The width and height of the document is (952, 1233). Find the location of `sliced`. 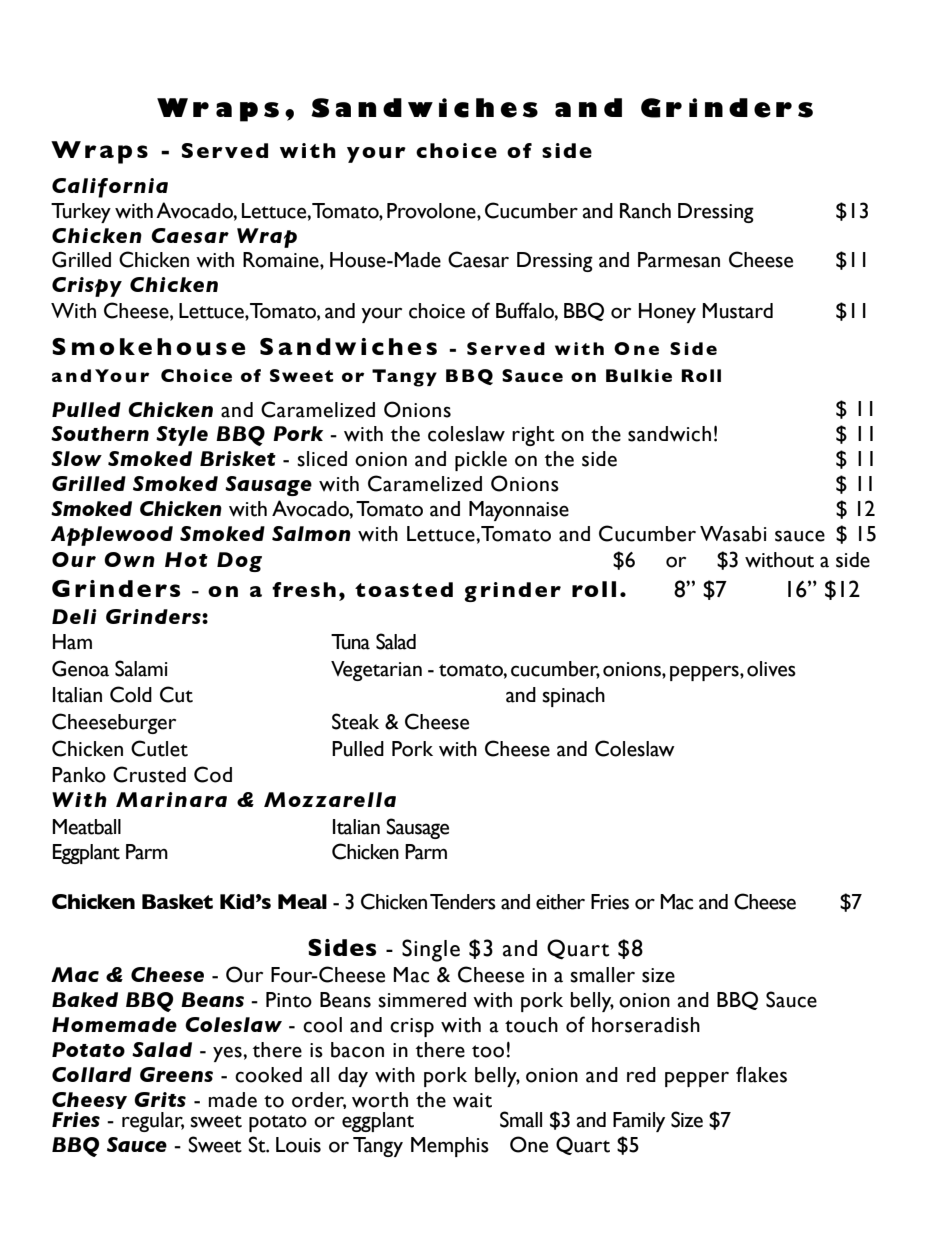

sliced is located at coordinates (322, 459).
